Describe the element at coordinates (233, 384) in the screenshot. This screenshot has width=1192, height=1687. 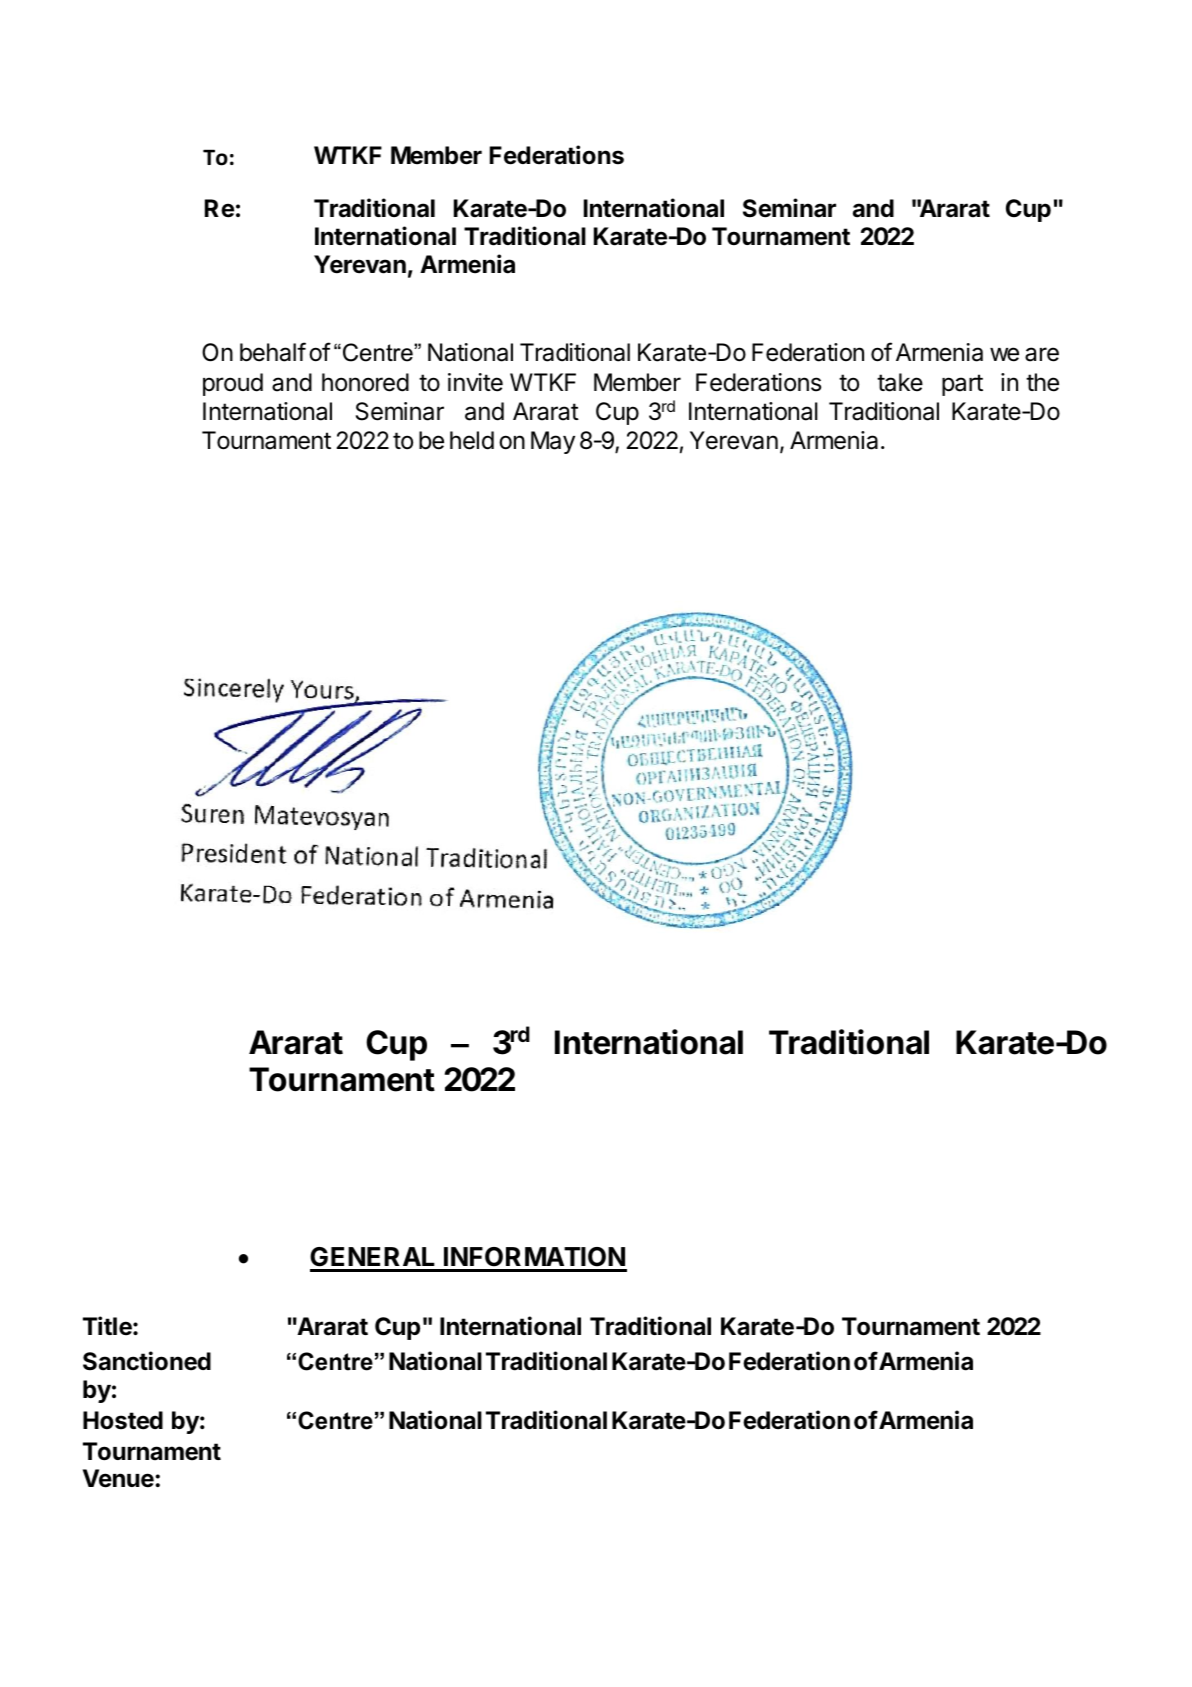
I see `proud` at that location.
